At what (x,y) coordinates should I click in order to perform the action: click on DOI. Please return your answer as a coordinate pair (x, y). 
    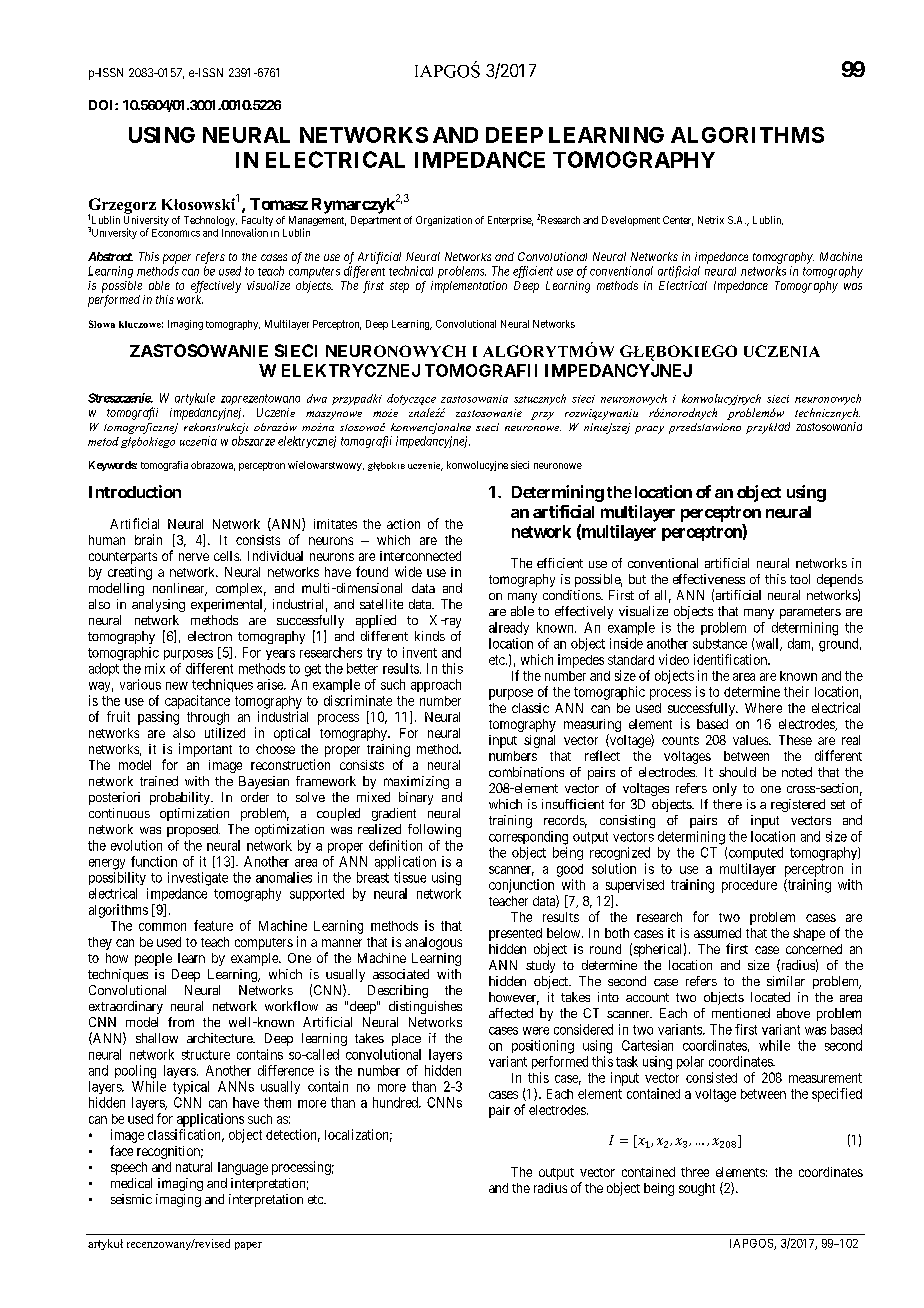
    Looking at the image, I should click on (102, 105).
